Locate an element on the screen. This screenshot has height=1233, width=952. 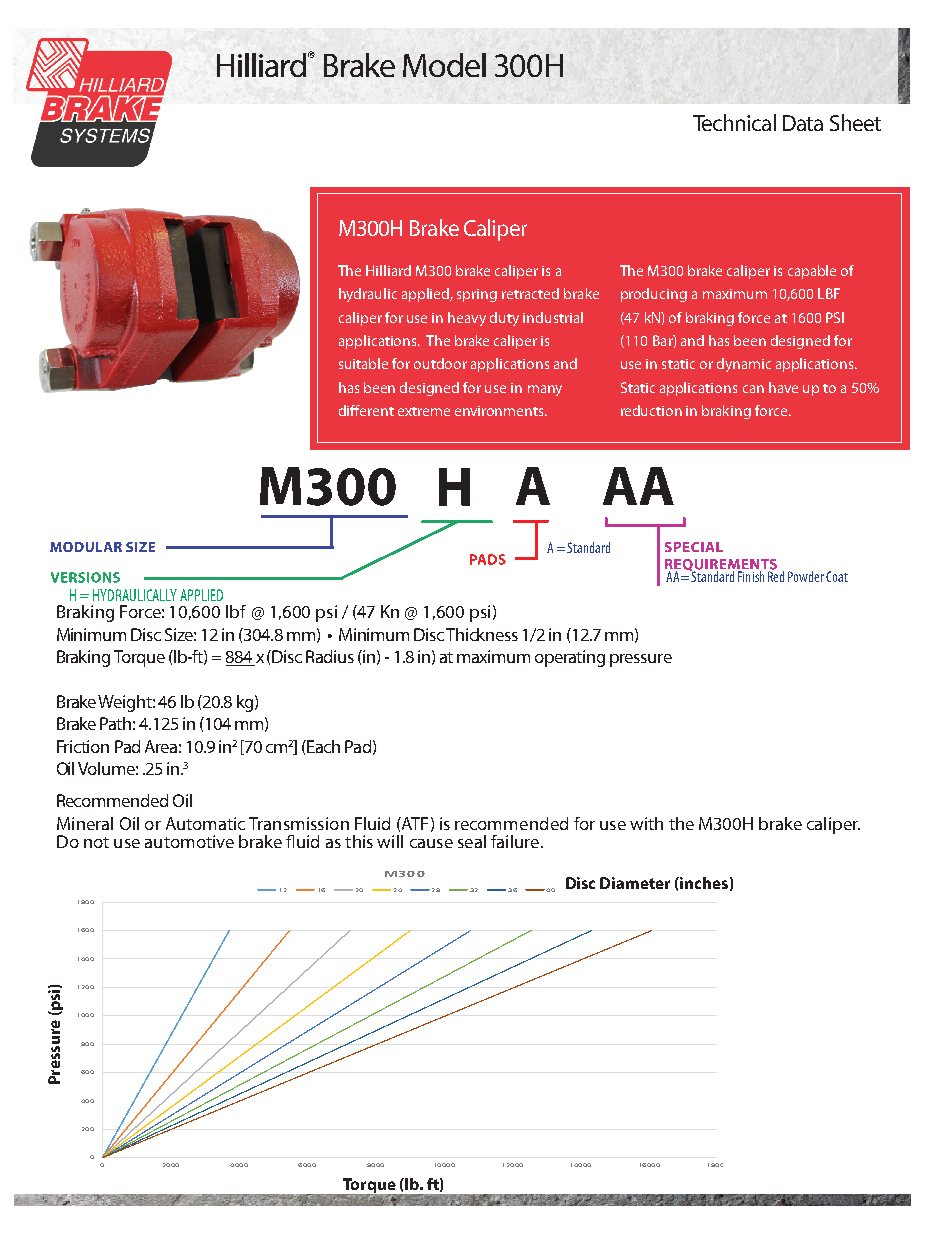
environments is located at coordinates (500, 411).
